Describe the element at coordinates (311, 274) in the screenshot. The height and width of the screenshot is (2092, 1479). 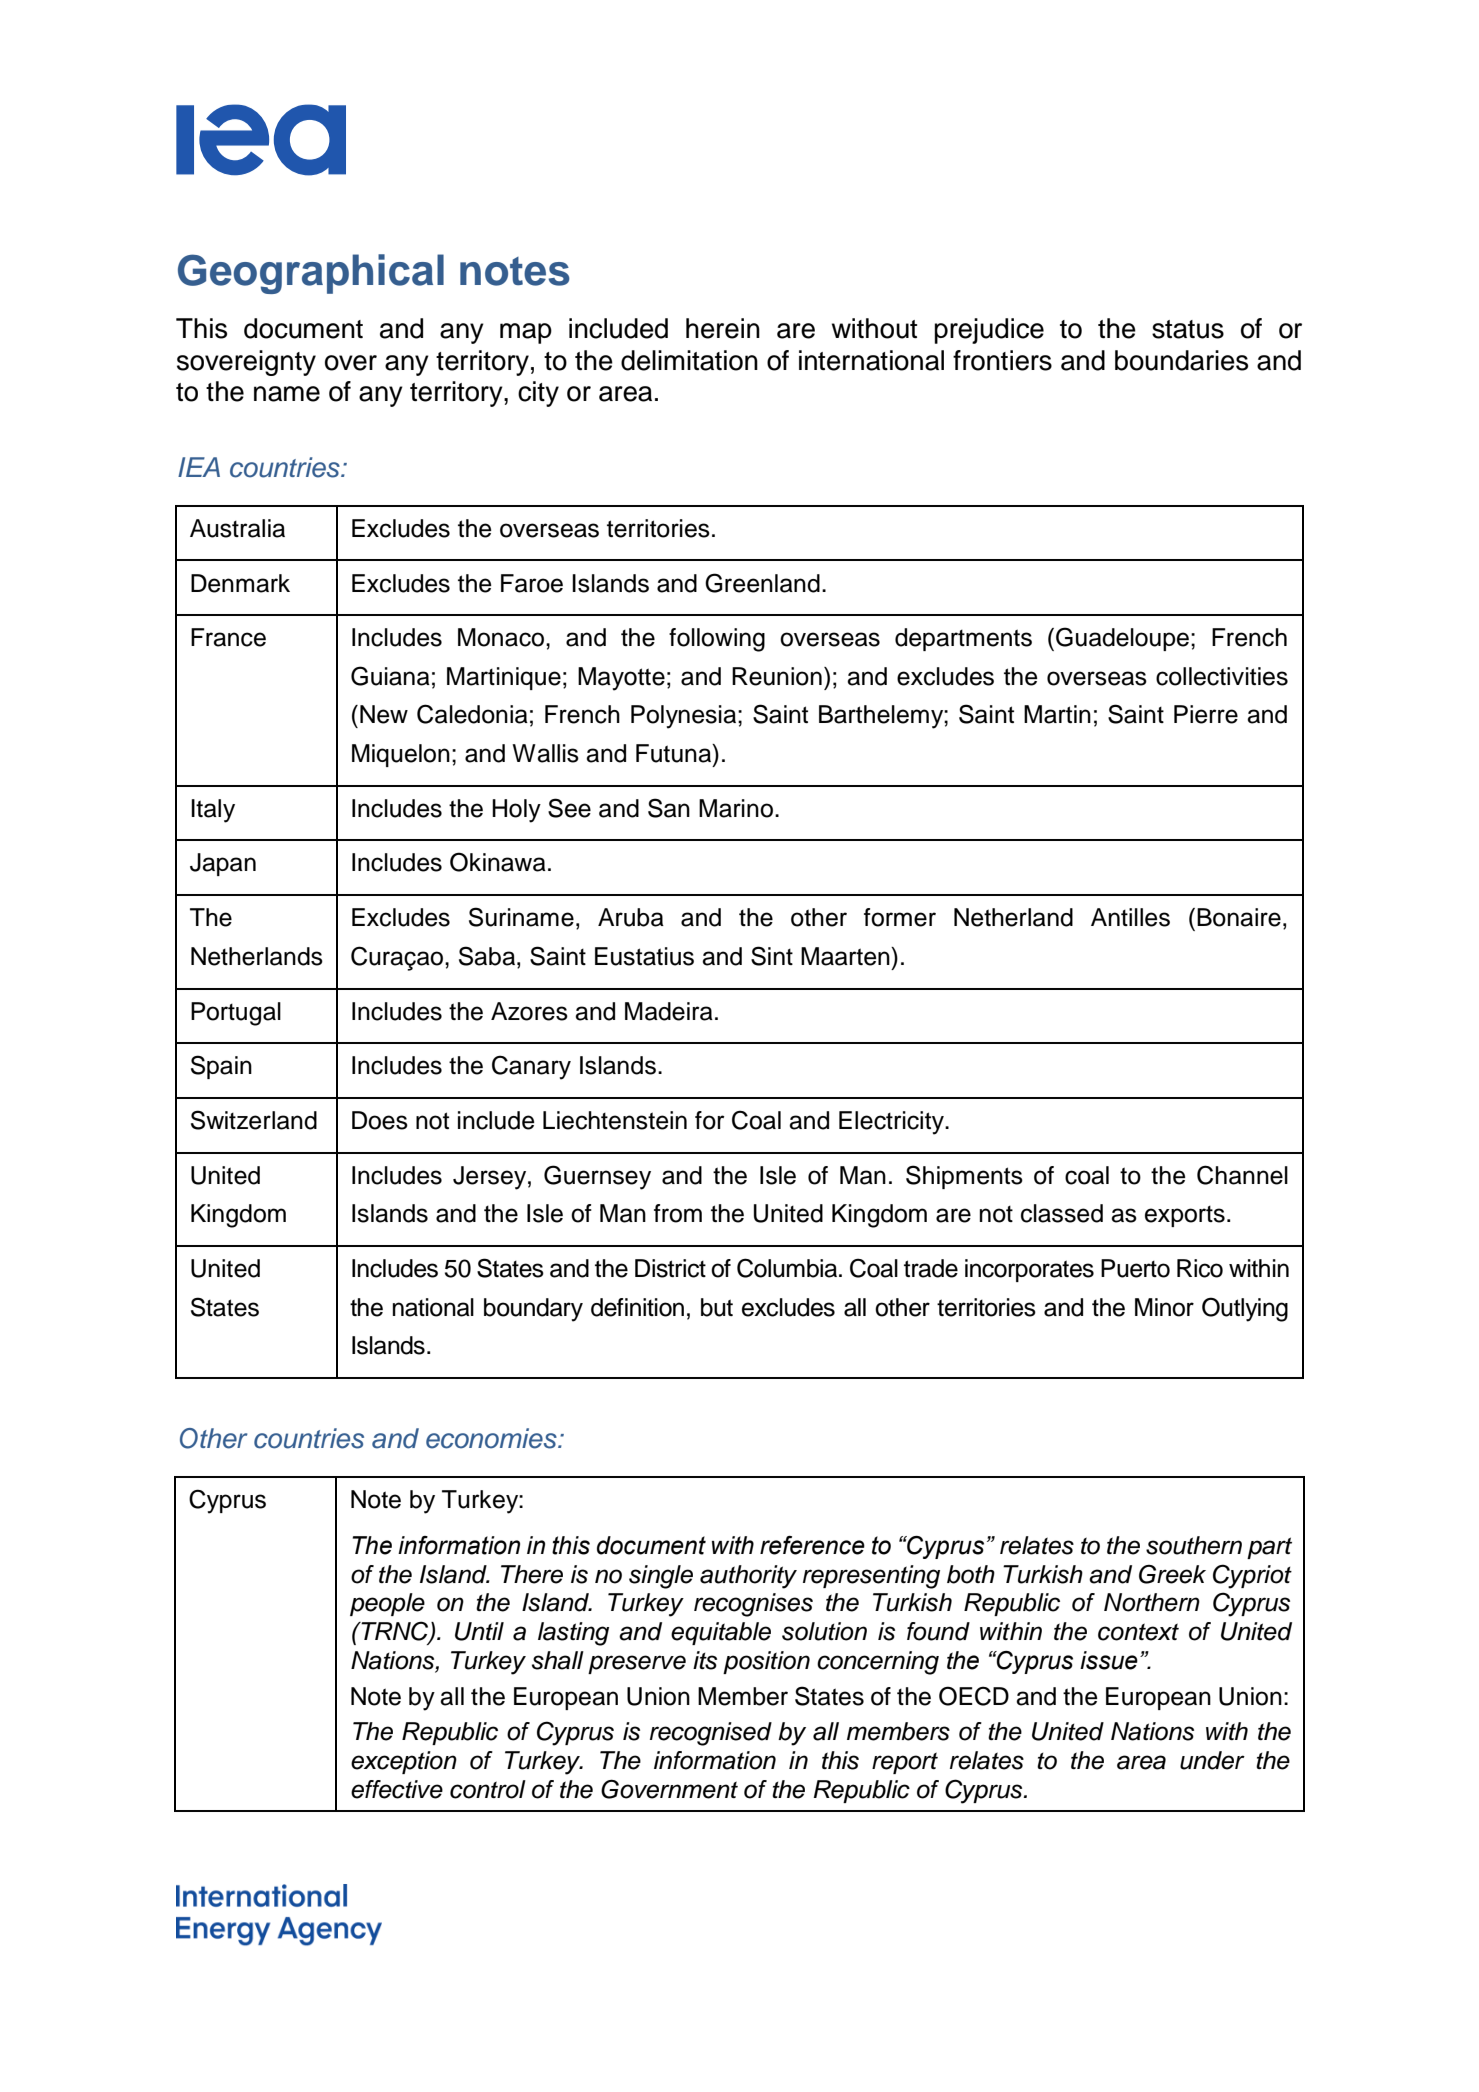
I see `Geographical` at that location.
